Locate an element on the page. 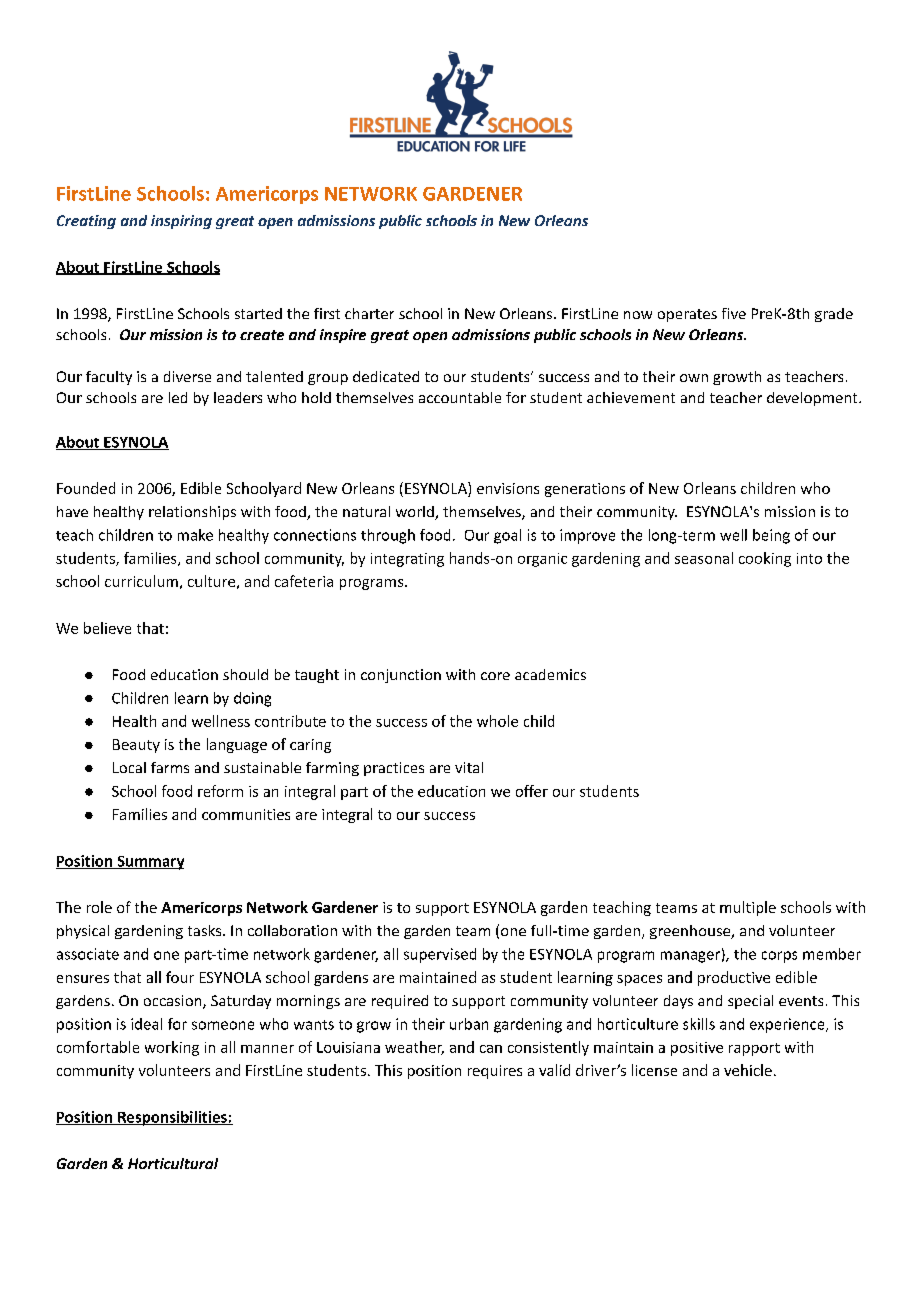  multiple is located at coordinates (748, 908).
